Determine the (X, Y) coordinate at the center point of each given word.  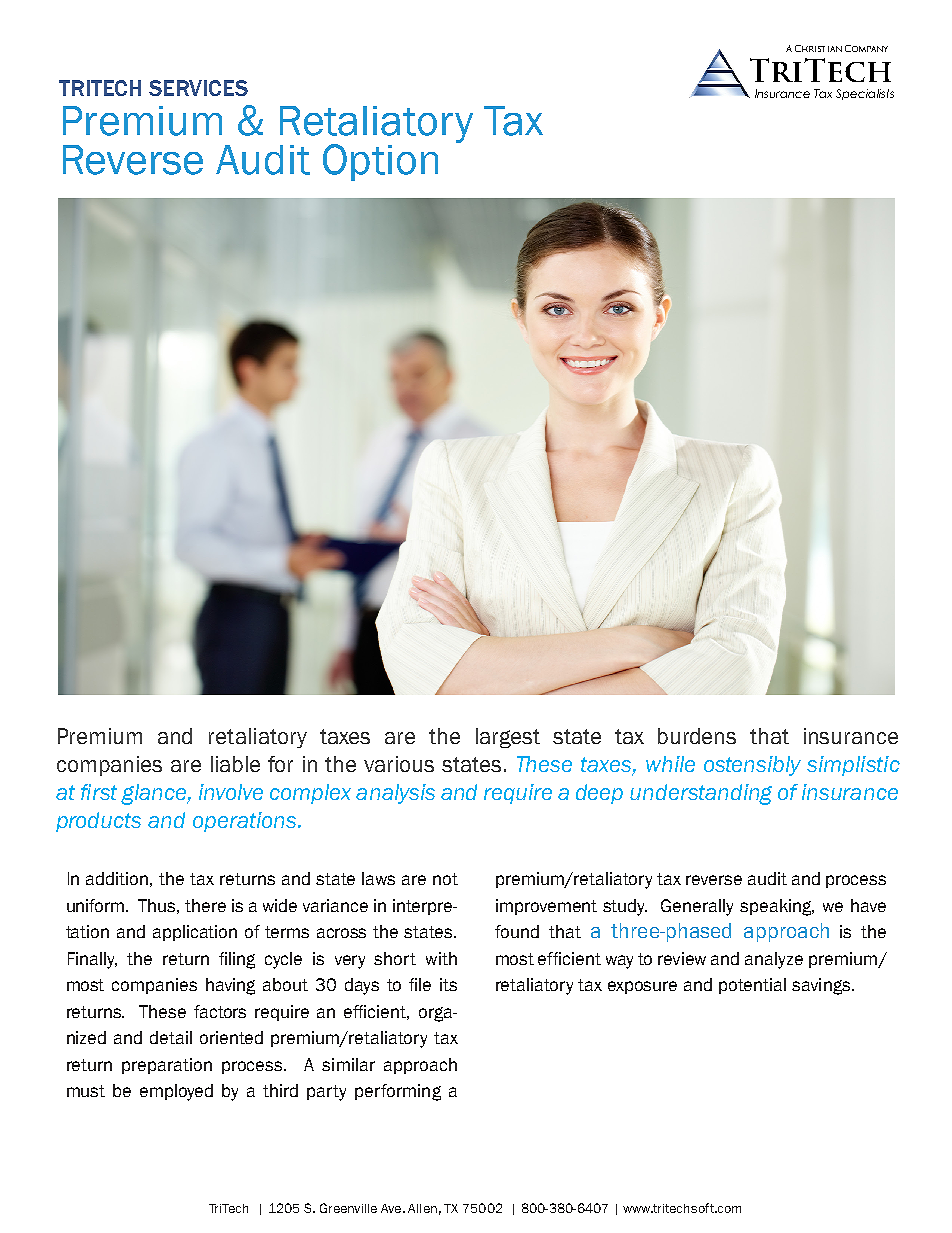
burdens (697, 736)
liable (235, 764)
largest (508, 738)
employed (176, 1092)
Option (380, 162)
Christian (818, 48)
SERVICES (198, 88)
